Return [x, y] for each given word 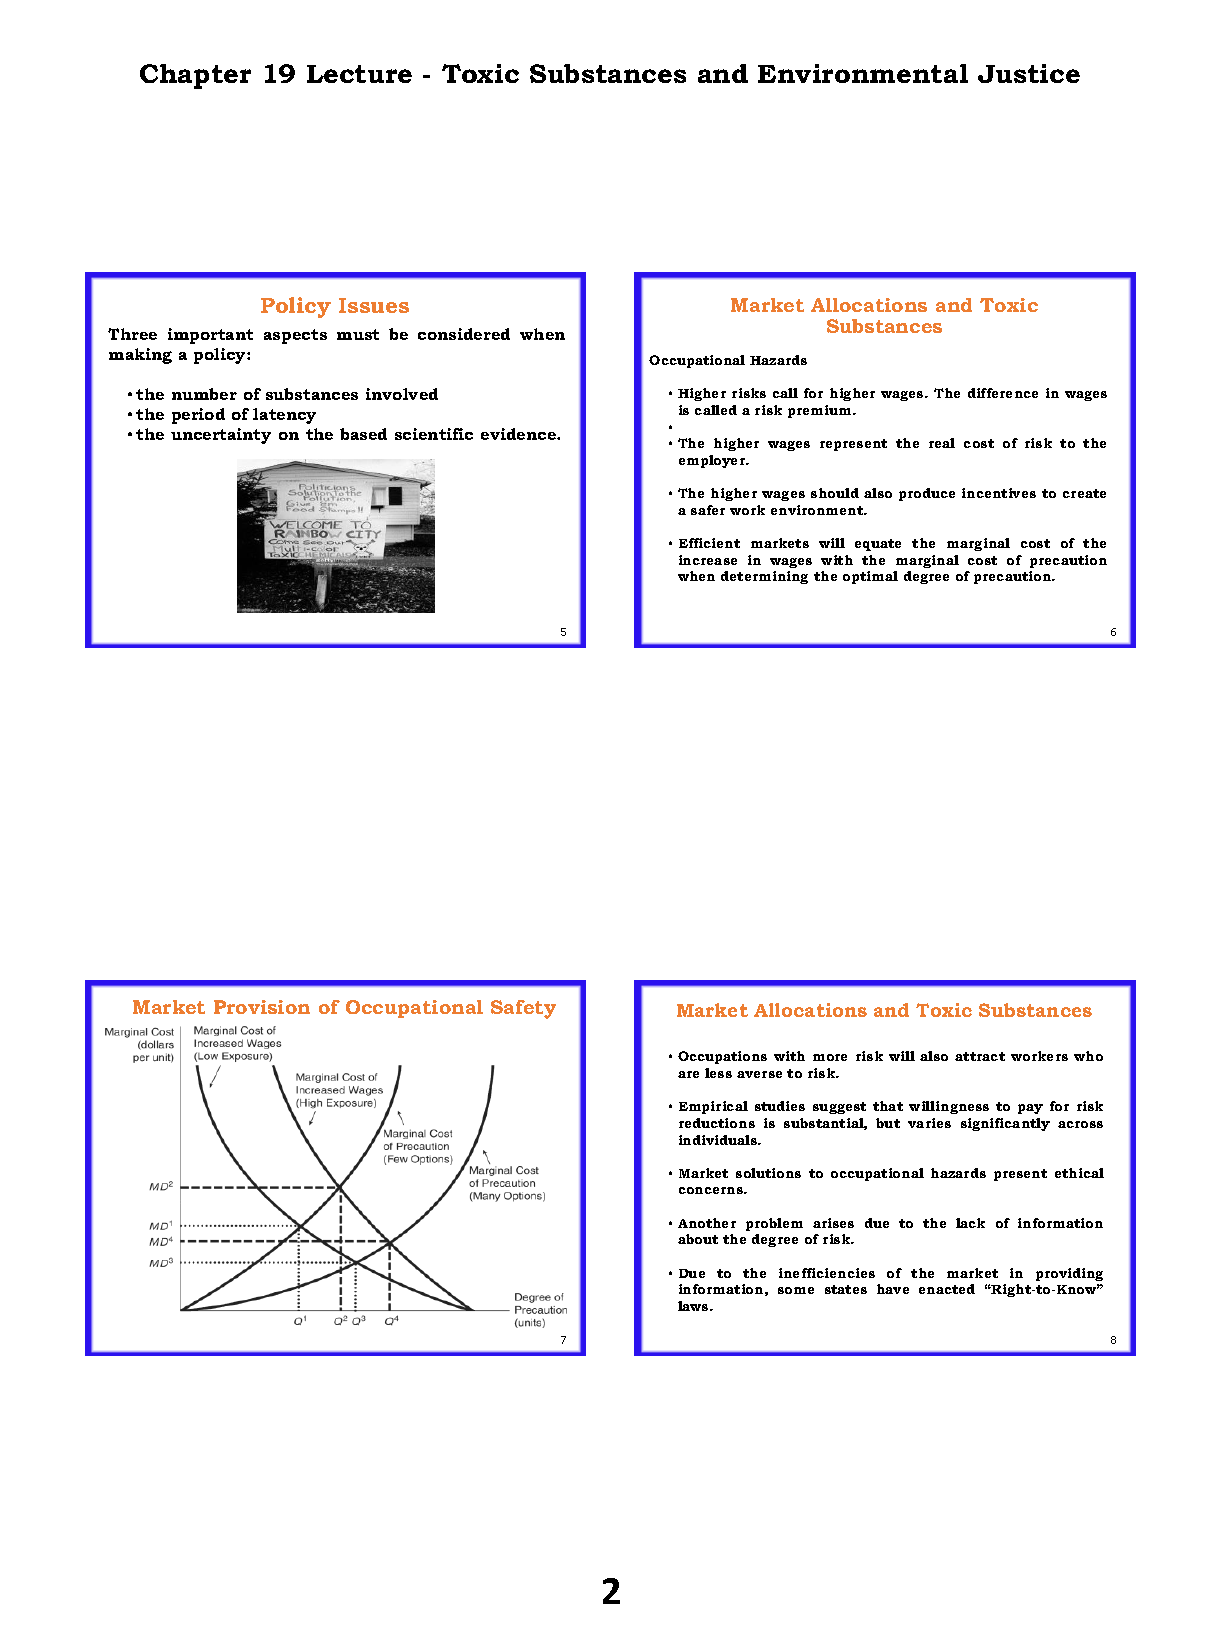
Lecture [359, 74]
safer [708, 510]
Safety [523, 1009]
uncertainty [221, 436]
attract [980, 1056]
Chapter [195, 76]
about [698, 1239]
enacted [947, 1289]
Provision [262, 1007]
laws [694, 1306]
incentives [999, 493]
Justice [1029, 73]
